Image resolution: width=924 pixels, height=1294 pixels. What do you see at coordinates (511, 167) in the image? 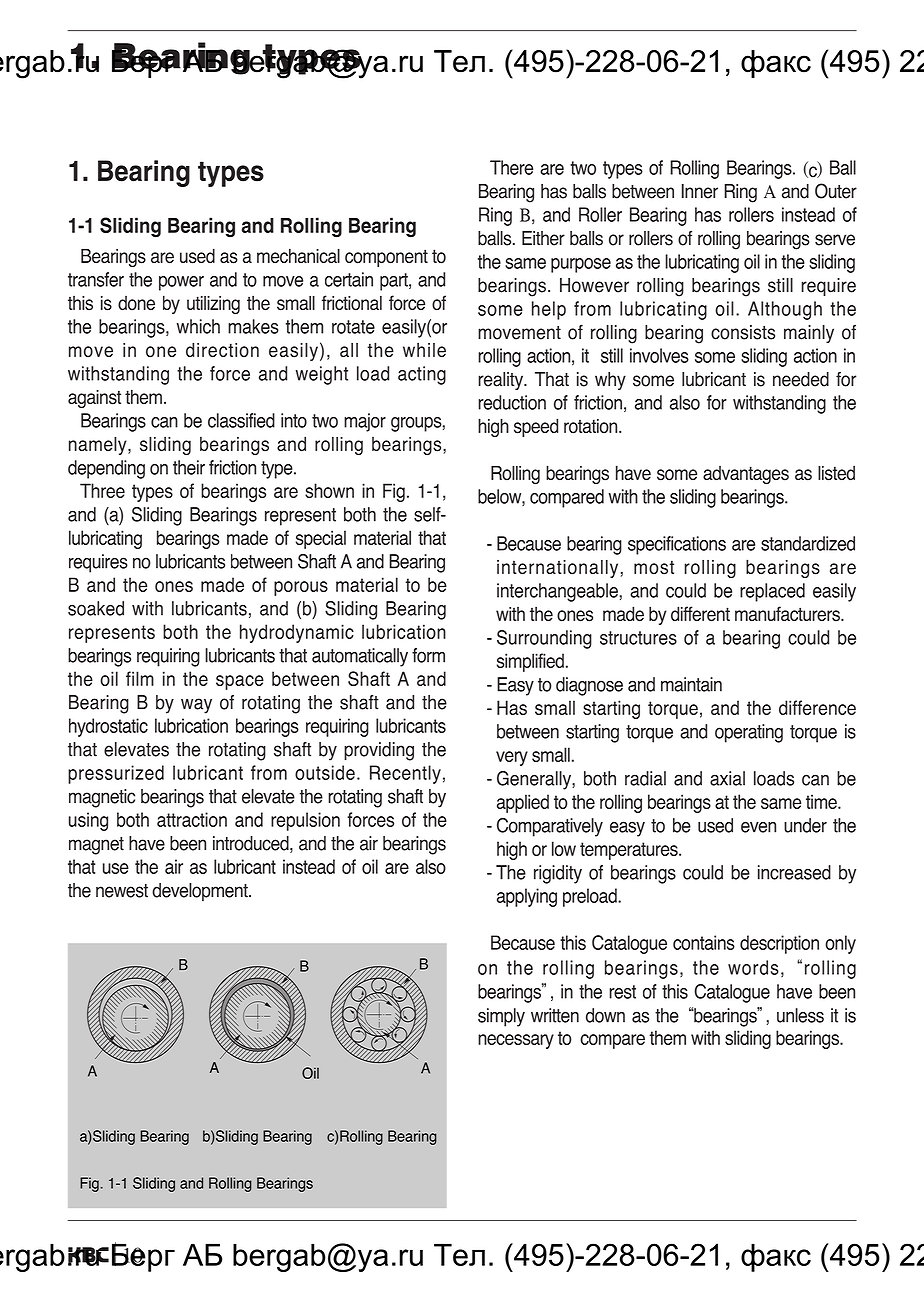
I see `There` at bounding box center [511, 167].
